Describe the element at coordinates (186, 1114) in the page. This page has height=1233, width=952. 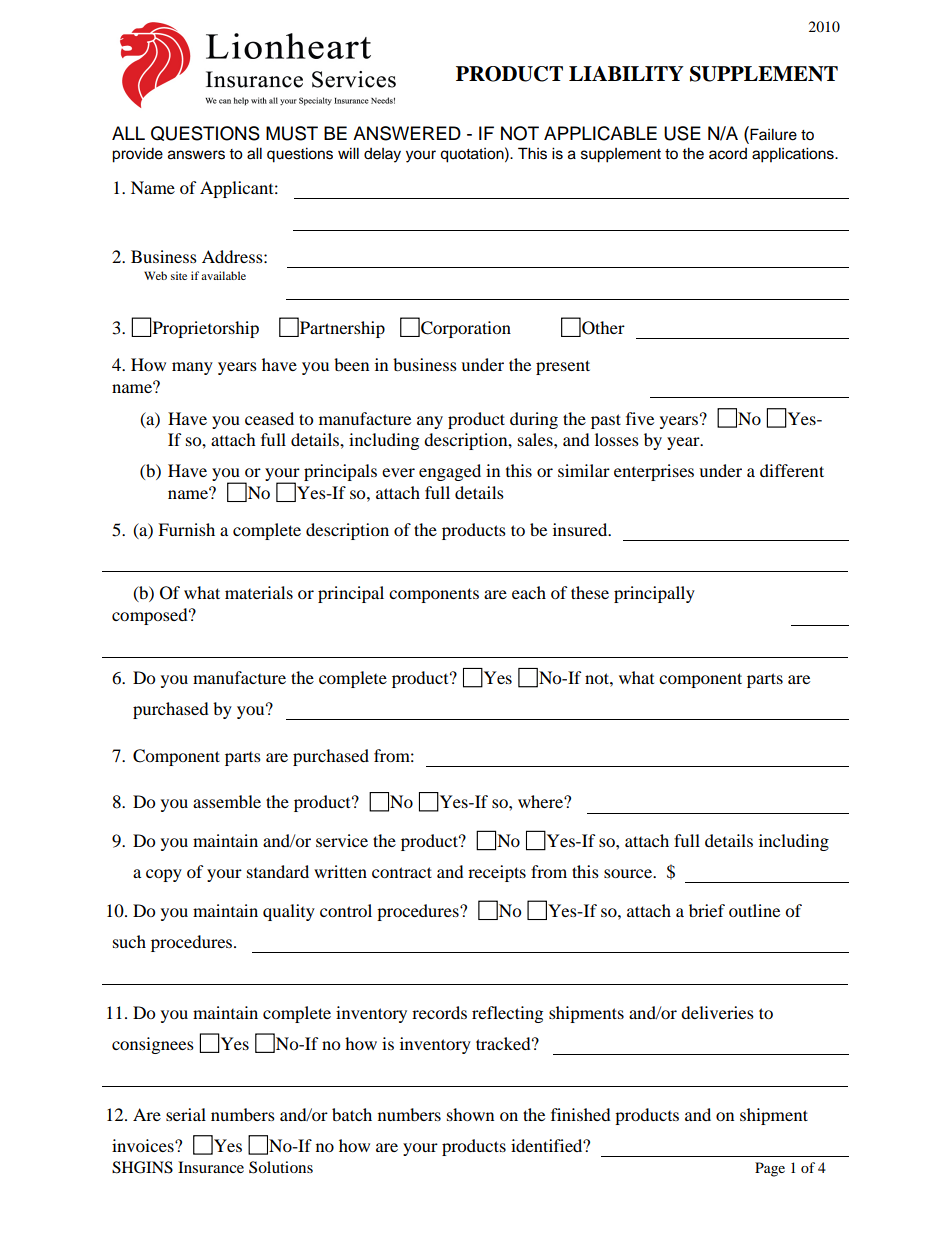
I see `serial` at that location.
